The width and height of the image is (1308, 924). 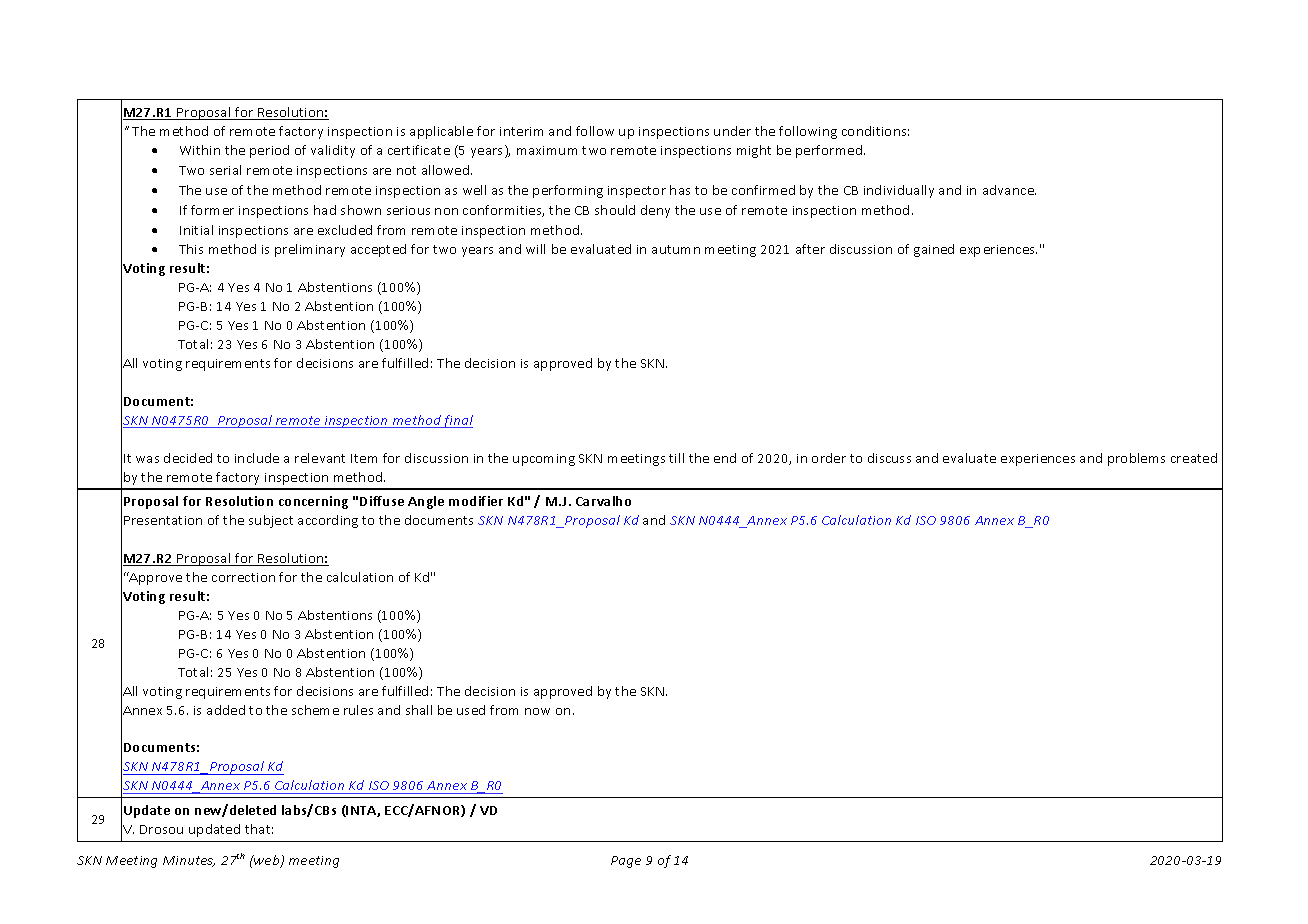 What do you see at coordinates (269, 151) in the image?
I see `period` at bounding box center [269, 151].
